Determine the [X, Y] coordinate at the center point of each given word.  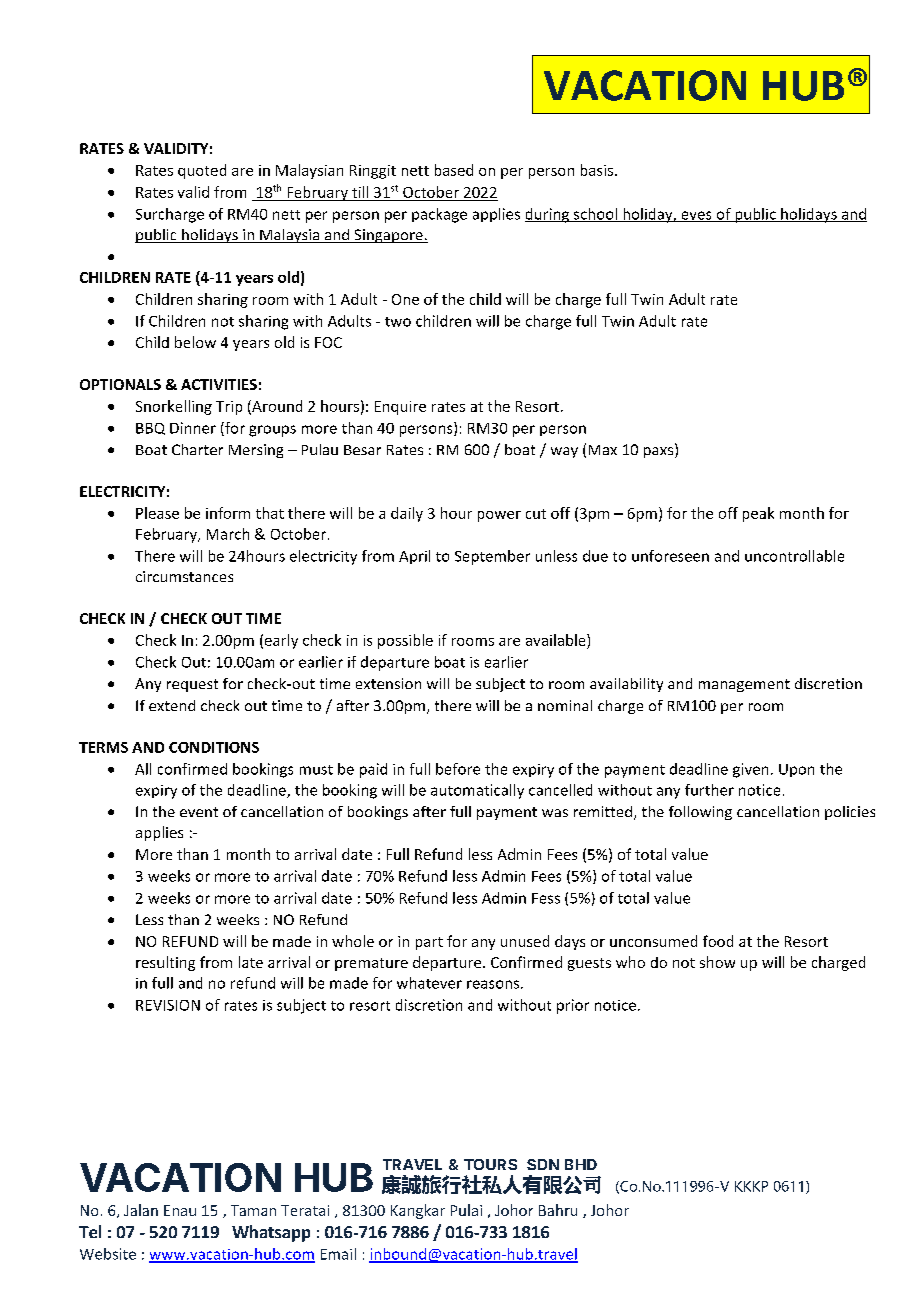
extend [172, 705]
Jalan [141, 1210]
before [458, 769]
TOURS [490, 1164]
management [744, 685]
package [439, 215]
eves [696, 216]
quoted [202, 171]
